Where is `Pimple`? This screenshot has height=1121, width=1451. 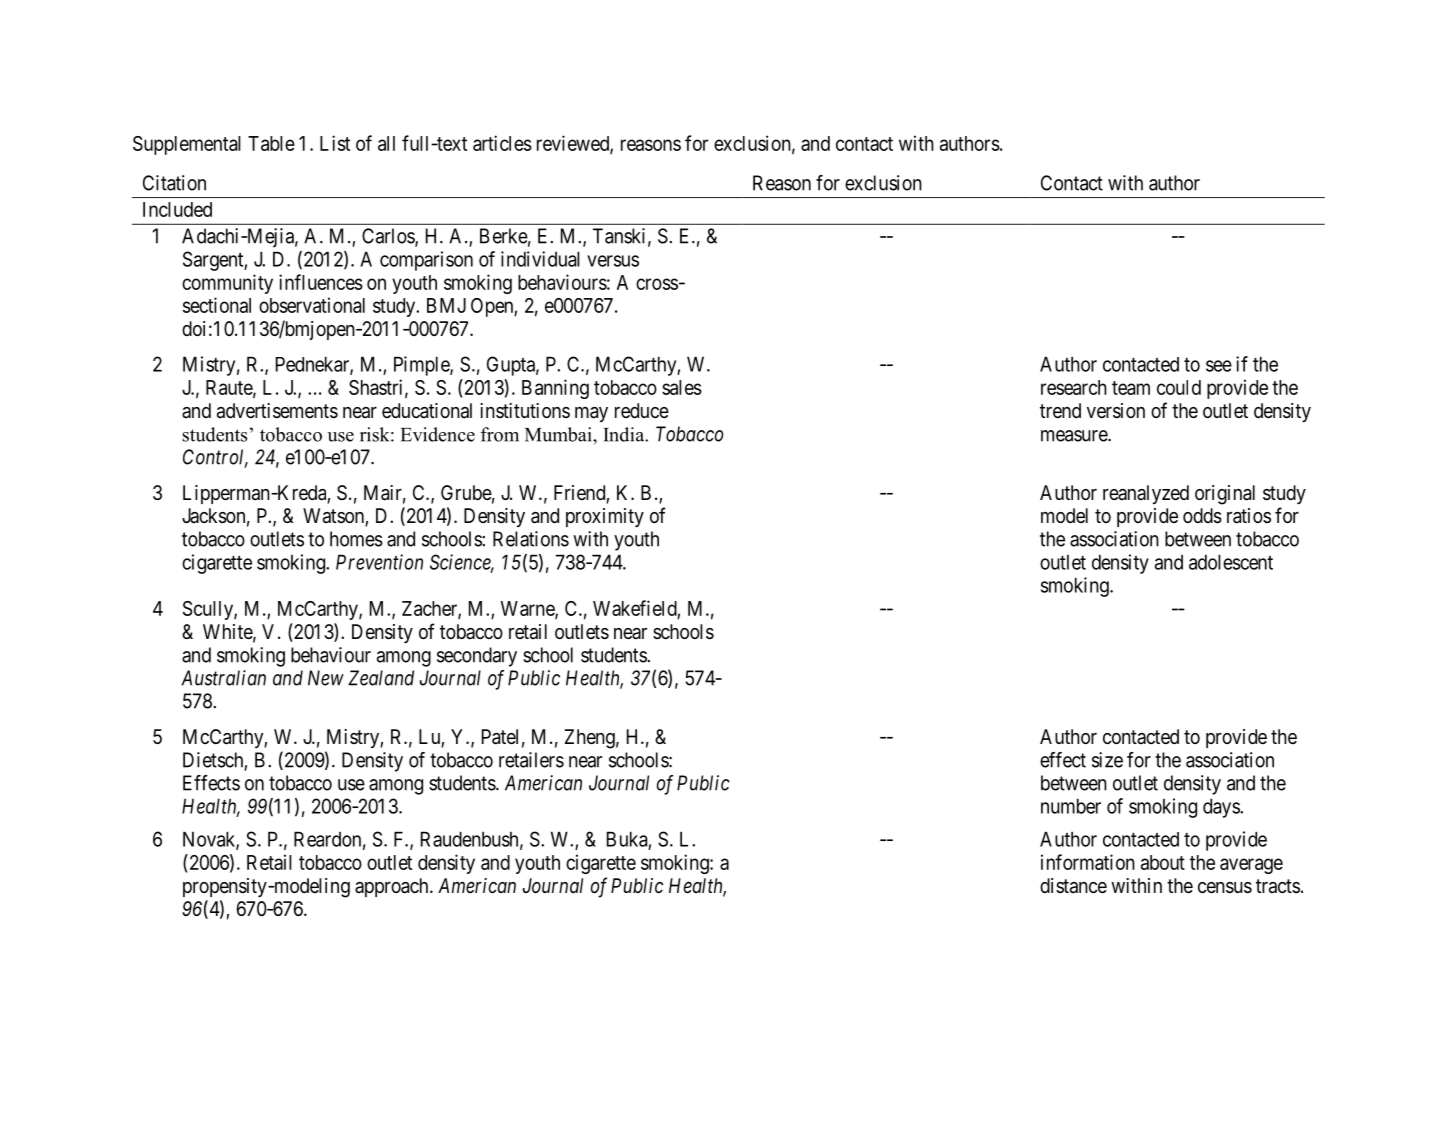 Pimple is located at coordinates (422, 366).
